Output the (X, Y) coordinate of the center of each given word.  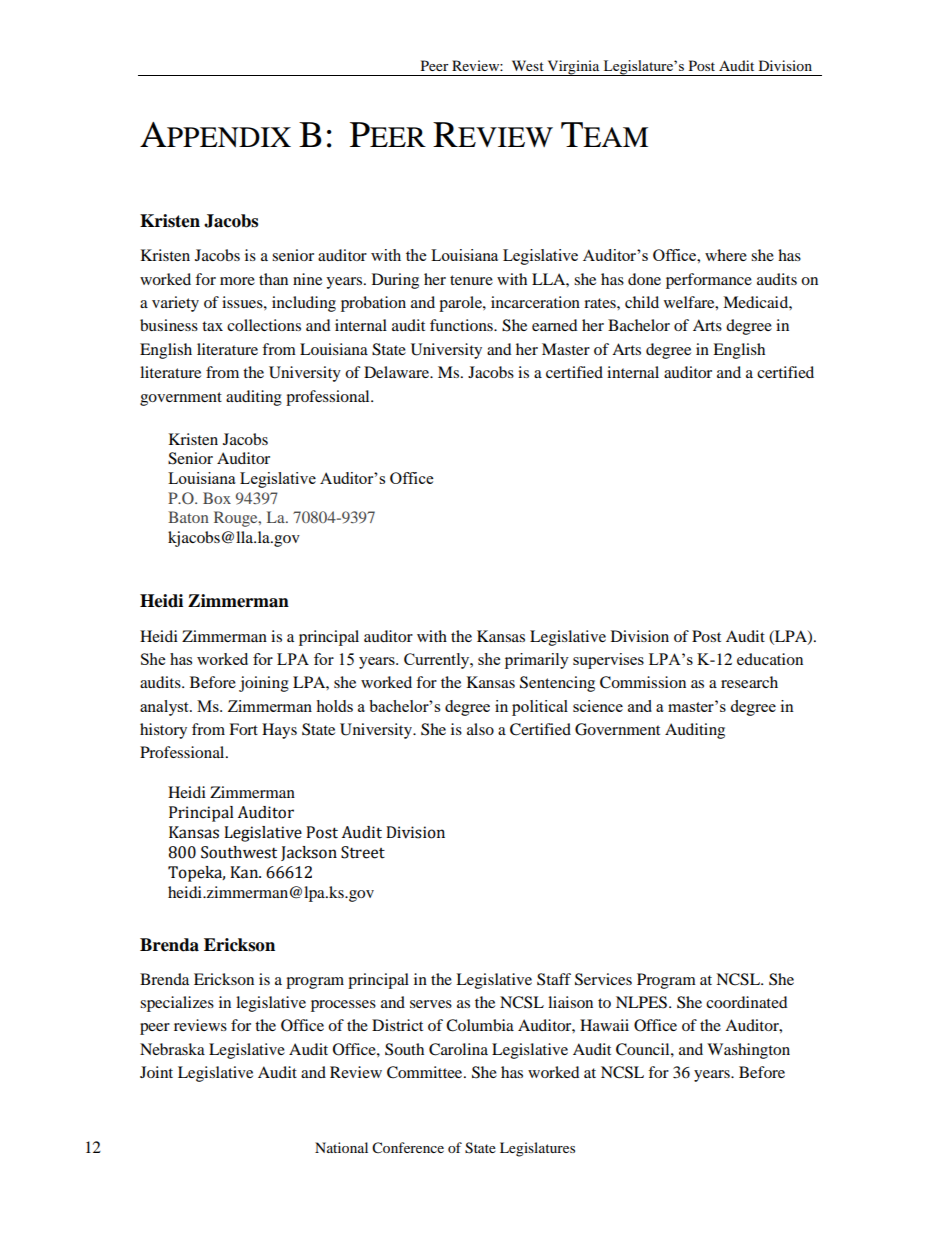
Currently (438, 661)
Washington (748, 1051)
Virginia (573, 68)
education (770, 659)
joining (264, 684)
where (726, 255)
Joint (156, 1072)
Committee (426, 1072)
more (237, 281)
